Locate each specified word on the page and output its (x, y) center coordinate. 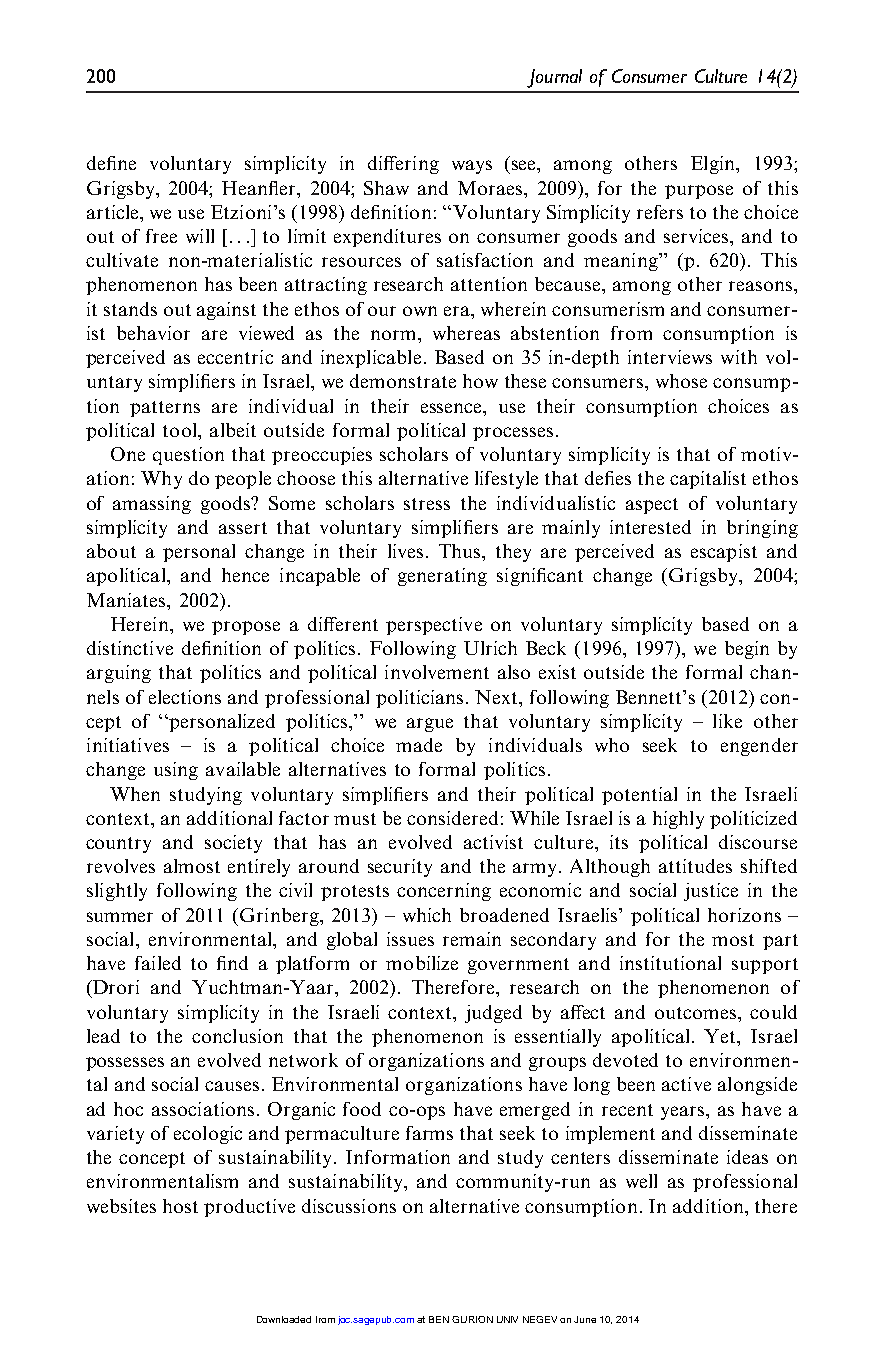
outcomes (697, 1013)
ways (472, 167)
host (180, 1206)
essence (453, 408)
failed (158, 963)
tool (181, 430)
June (585, 1319)
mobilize (422, 963)
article (114, 212)
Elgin (714, 165)
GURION (472, 1319)
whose (681, 381)
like (727, 721)
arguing (119, 674)
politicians (419, 699)
